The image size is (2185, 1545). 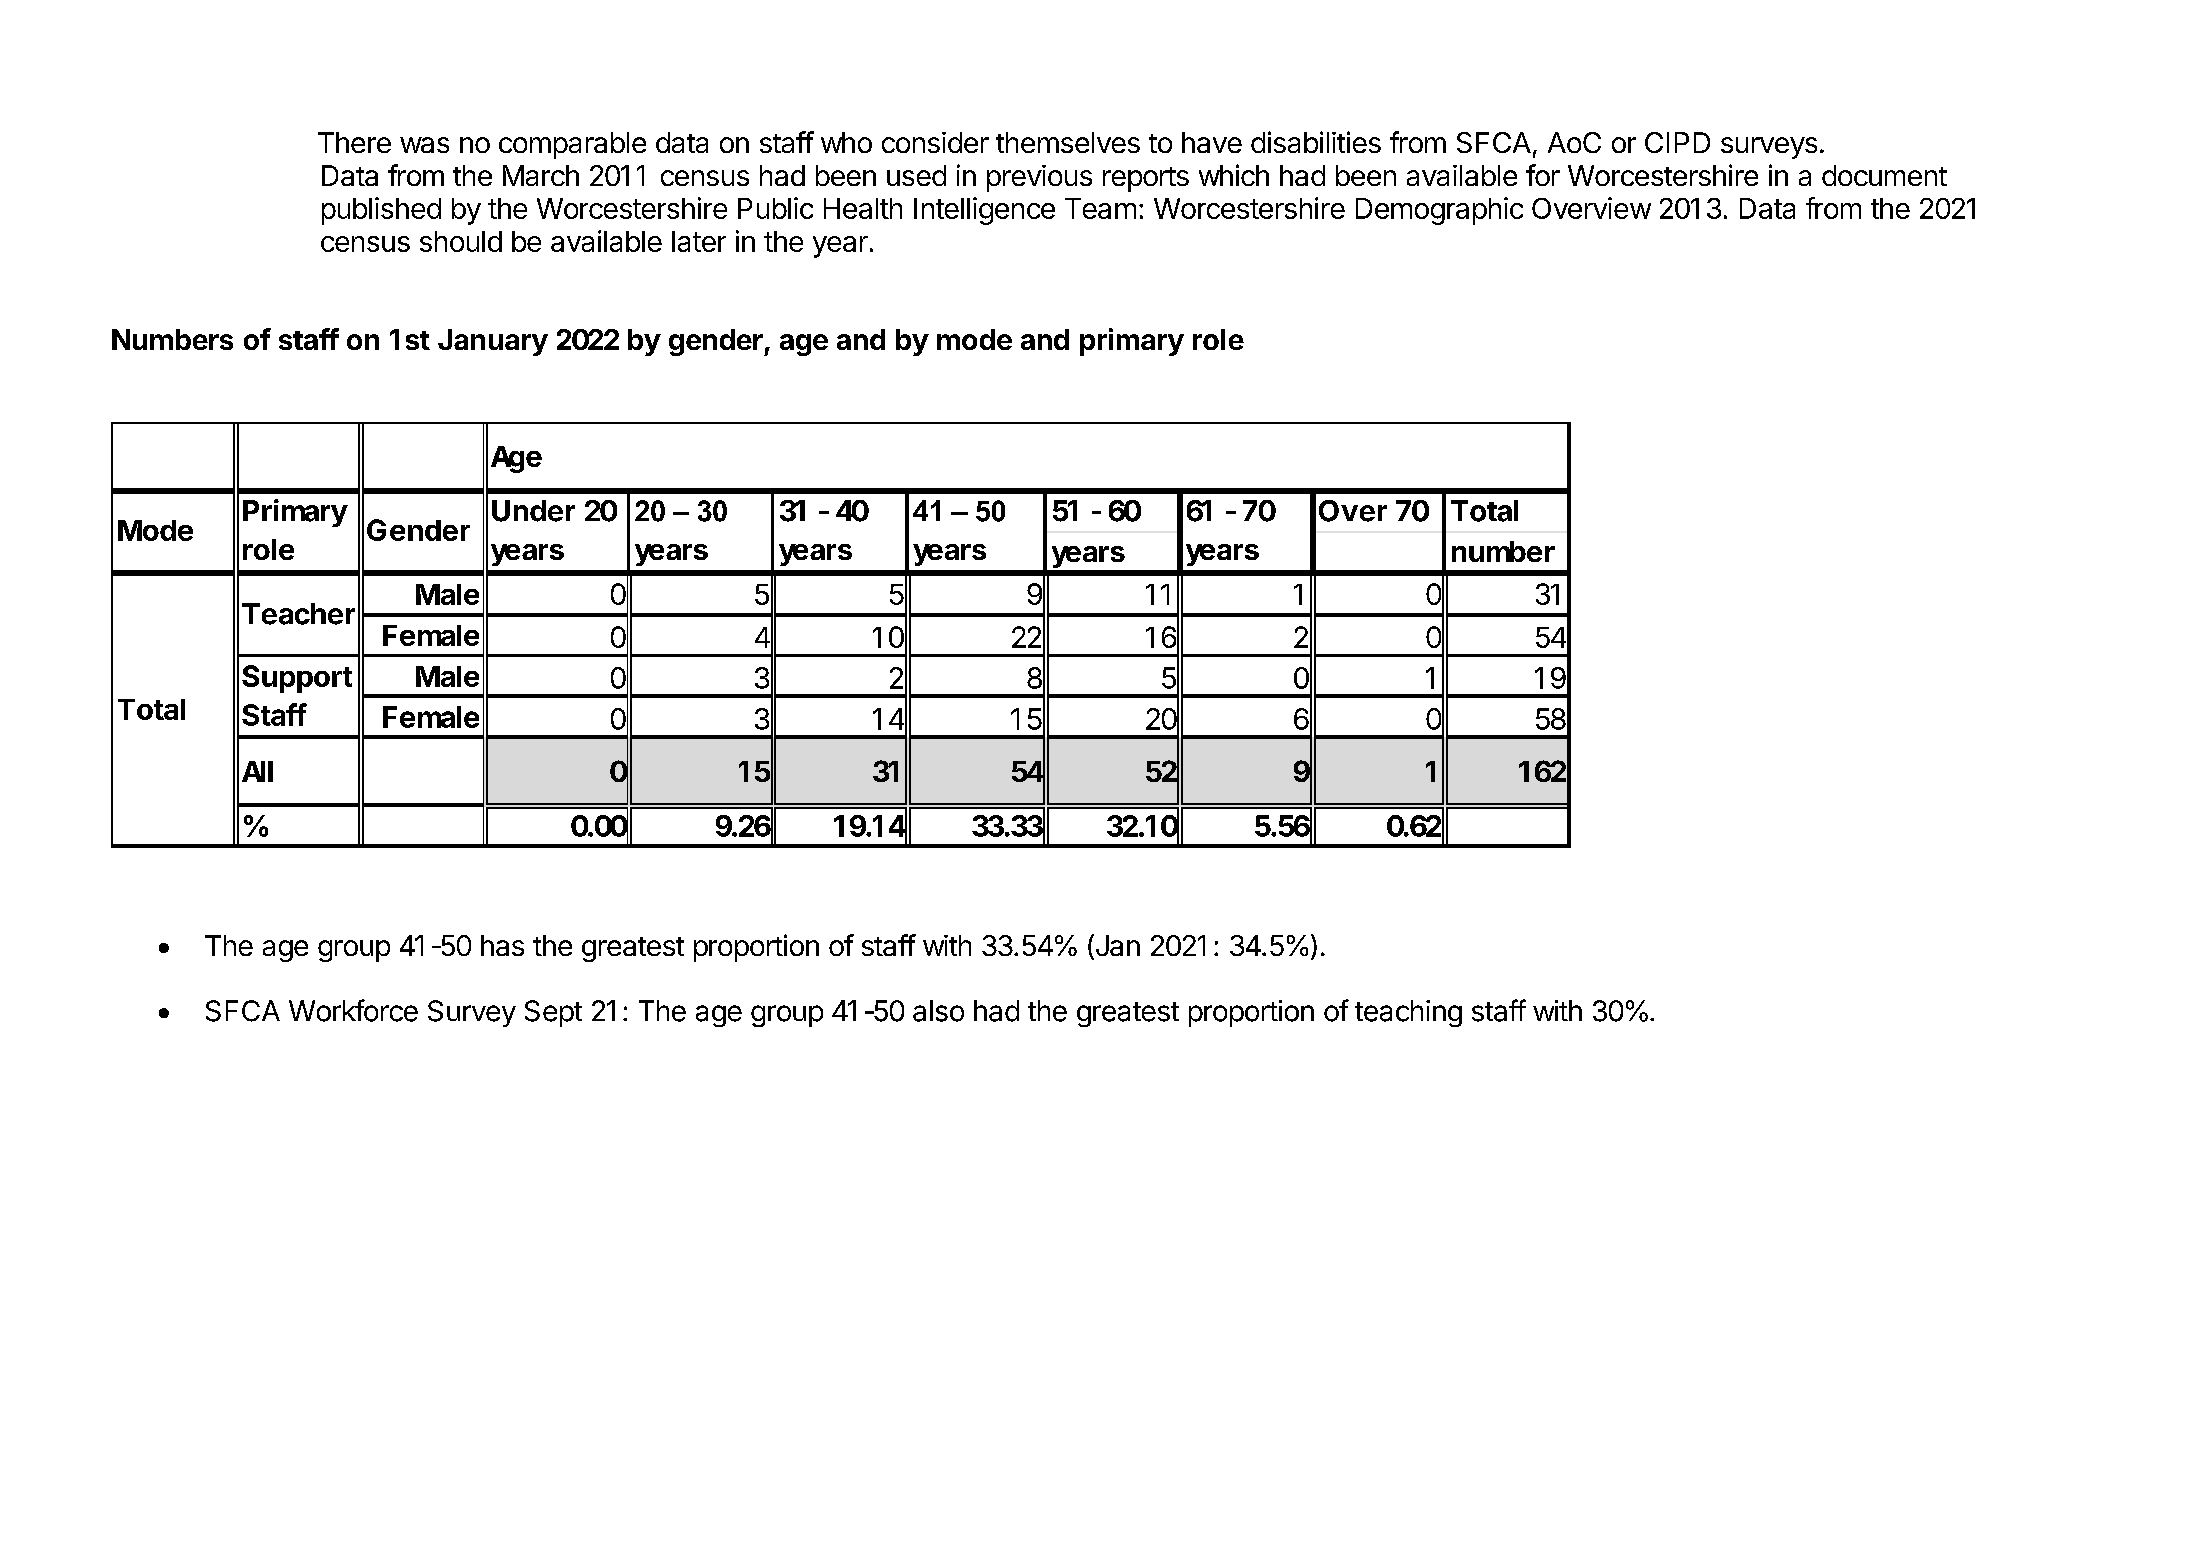 I want to click on CIPD, so click(x=1677, y=142).
